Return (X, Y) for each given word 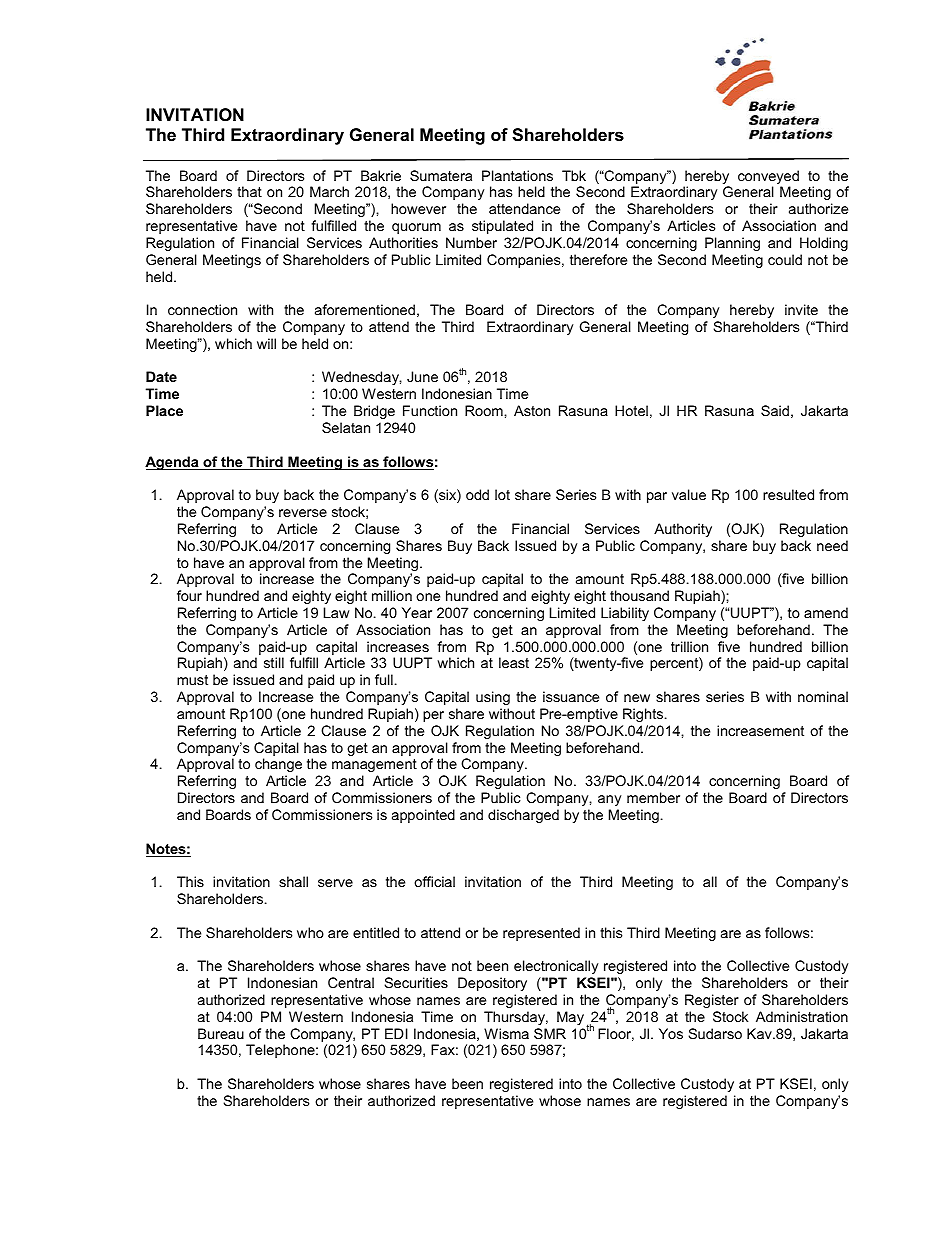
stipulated (502, 227)
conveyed (768, 178)
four (189, 595)
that (249, 191)
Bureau (221, 1033)
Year (417, 612)
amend (826, 612)
